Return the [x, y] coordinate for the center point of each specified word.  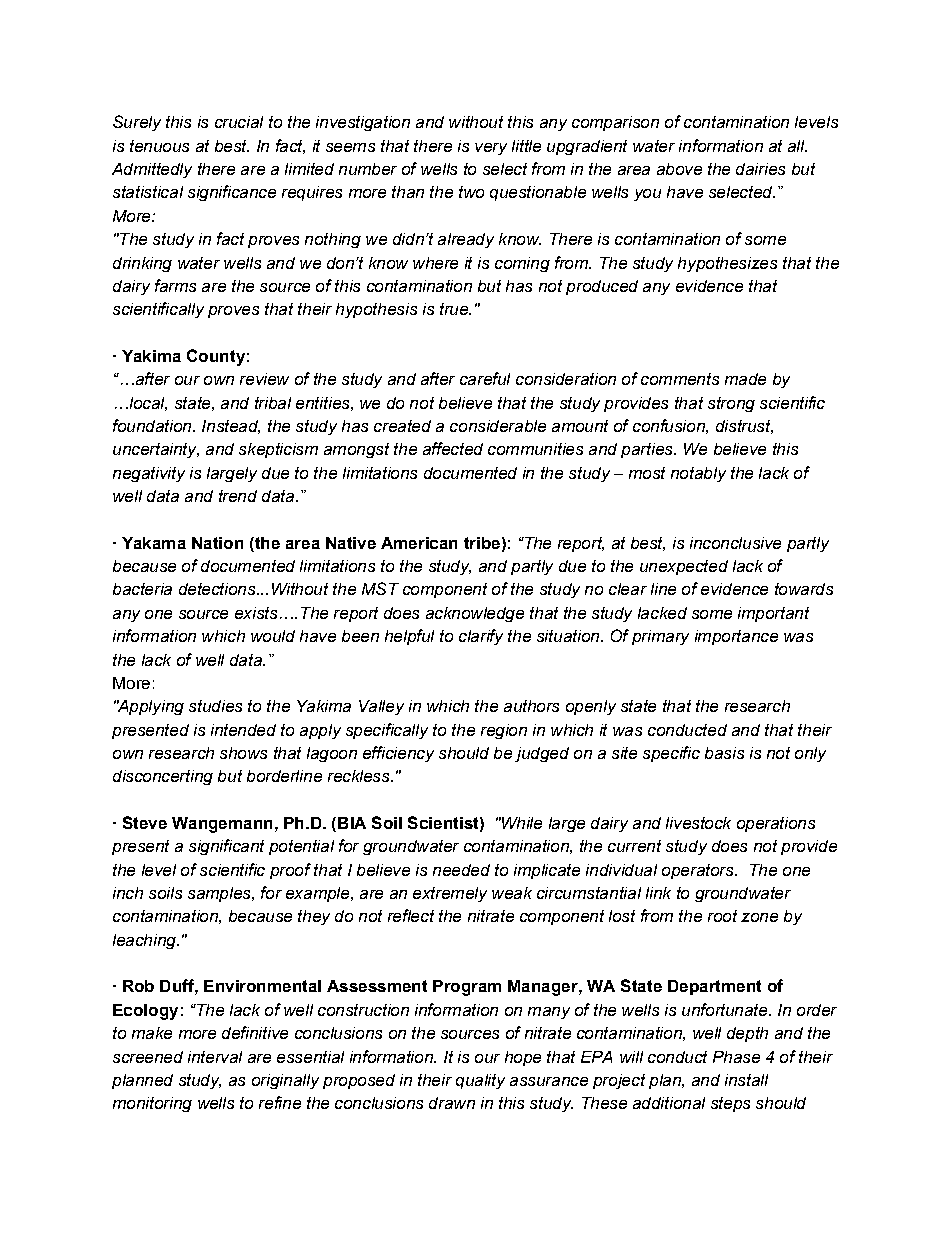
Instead [231, 427]
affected [453, 448]
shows [243, 753]
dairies [760, 169]
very [491, 149]
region [504, 731]
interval [215, 1057]
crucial [239, 122]
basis [724, 753]
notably [698, 474]
